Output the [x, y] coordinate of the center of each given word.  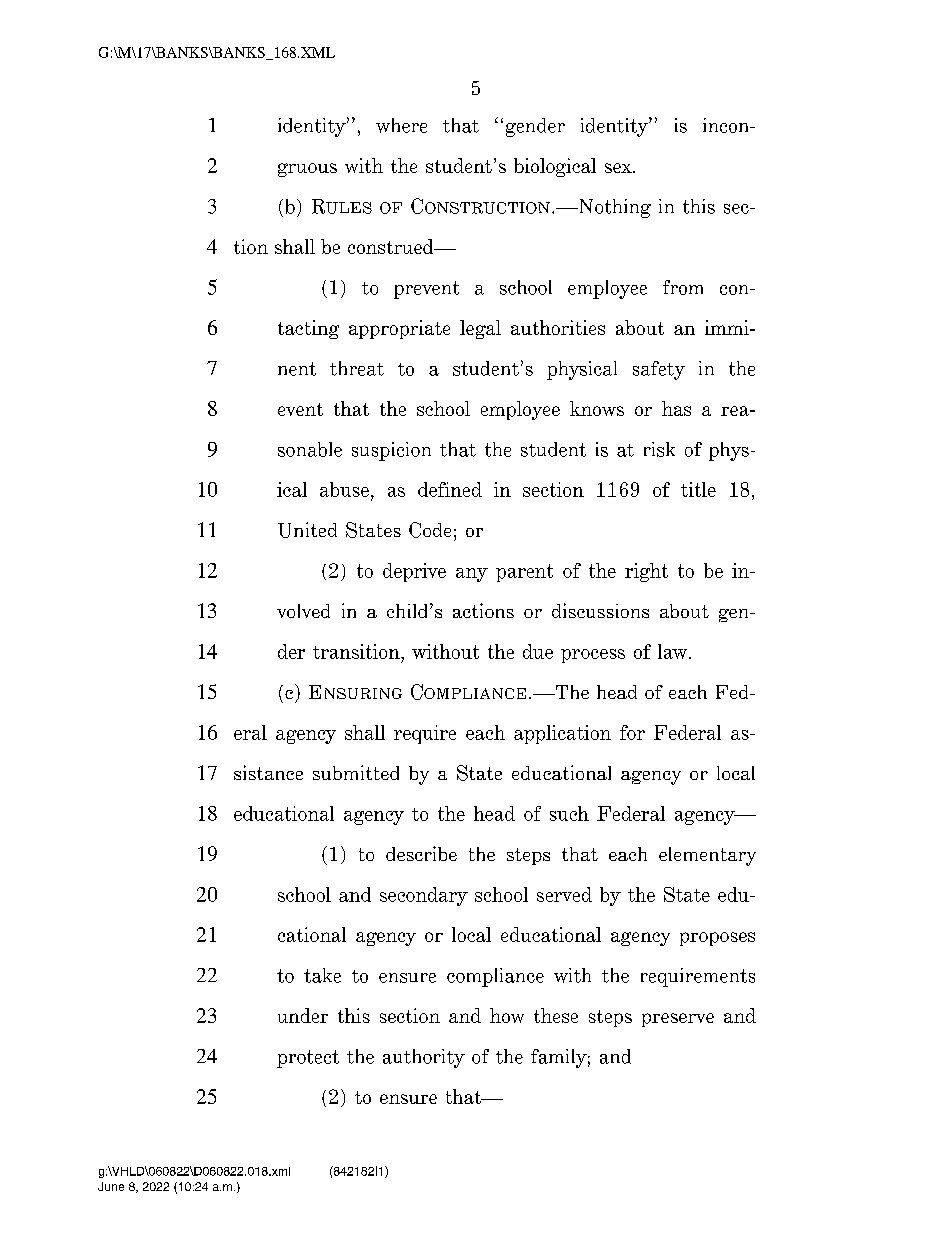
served [564, 894]
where [401, 125]
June [111, 1186]
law [674, 651]
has [676, 408]
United [307, 530]
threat [357, 368]
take [322, 975]
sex [619, 168]
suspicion [391, 451]
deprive [414, 572]
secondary [424, 896]
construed [392, 246]
